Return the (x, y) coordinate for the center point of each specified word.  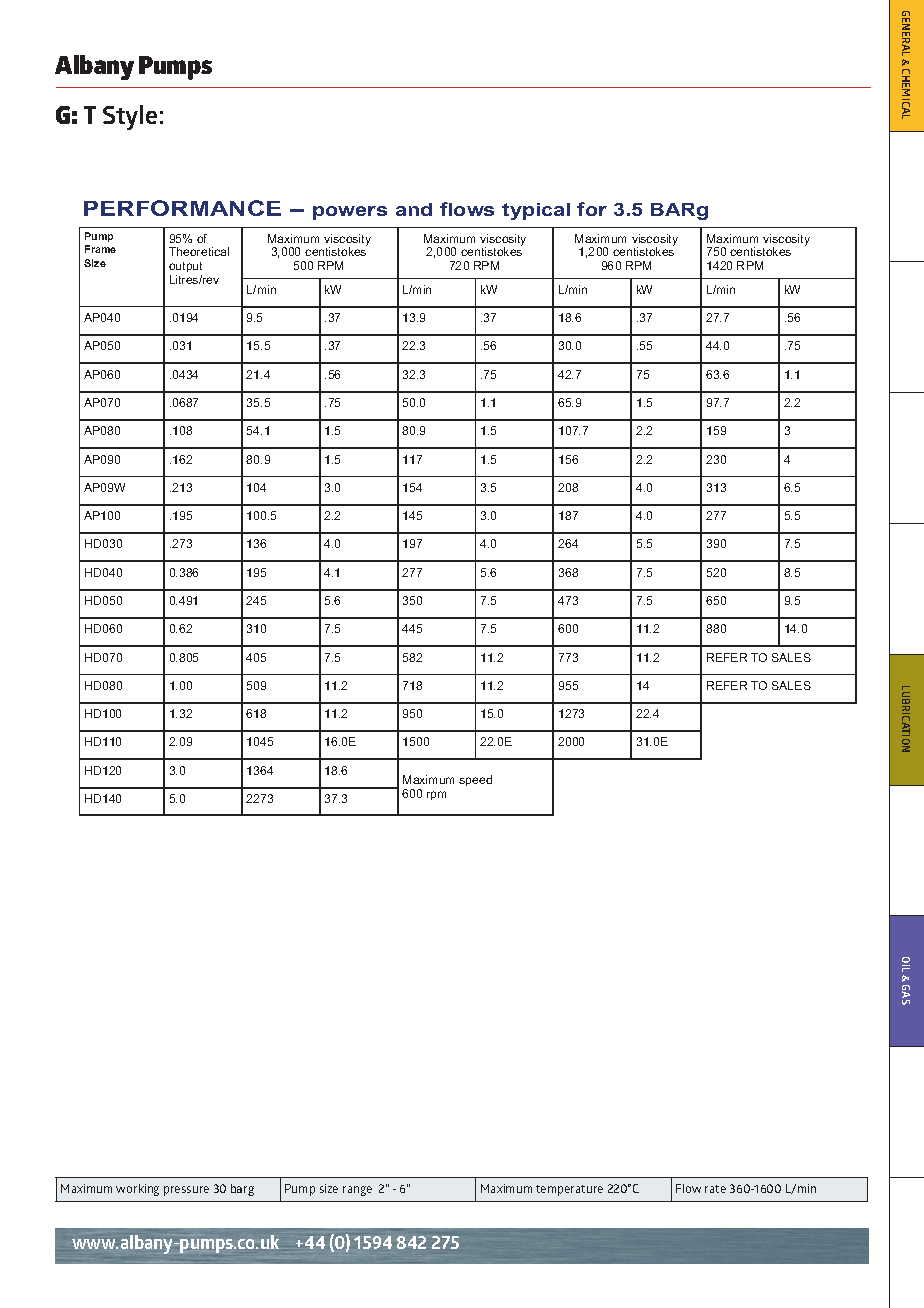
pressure (186, 1191)
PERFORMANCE (182, 208)
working (137, 1190)
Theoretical (199, 251)
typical (536, 211)
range (357, 1191)
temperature (569, 1190)
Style (130, 117)
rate (715, 1189)
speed (475, 780)
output (185, 267)
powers (350, 213)
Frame (100, 249)
